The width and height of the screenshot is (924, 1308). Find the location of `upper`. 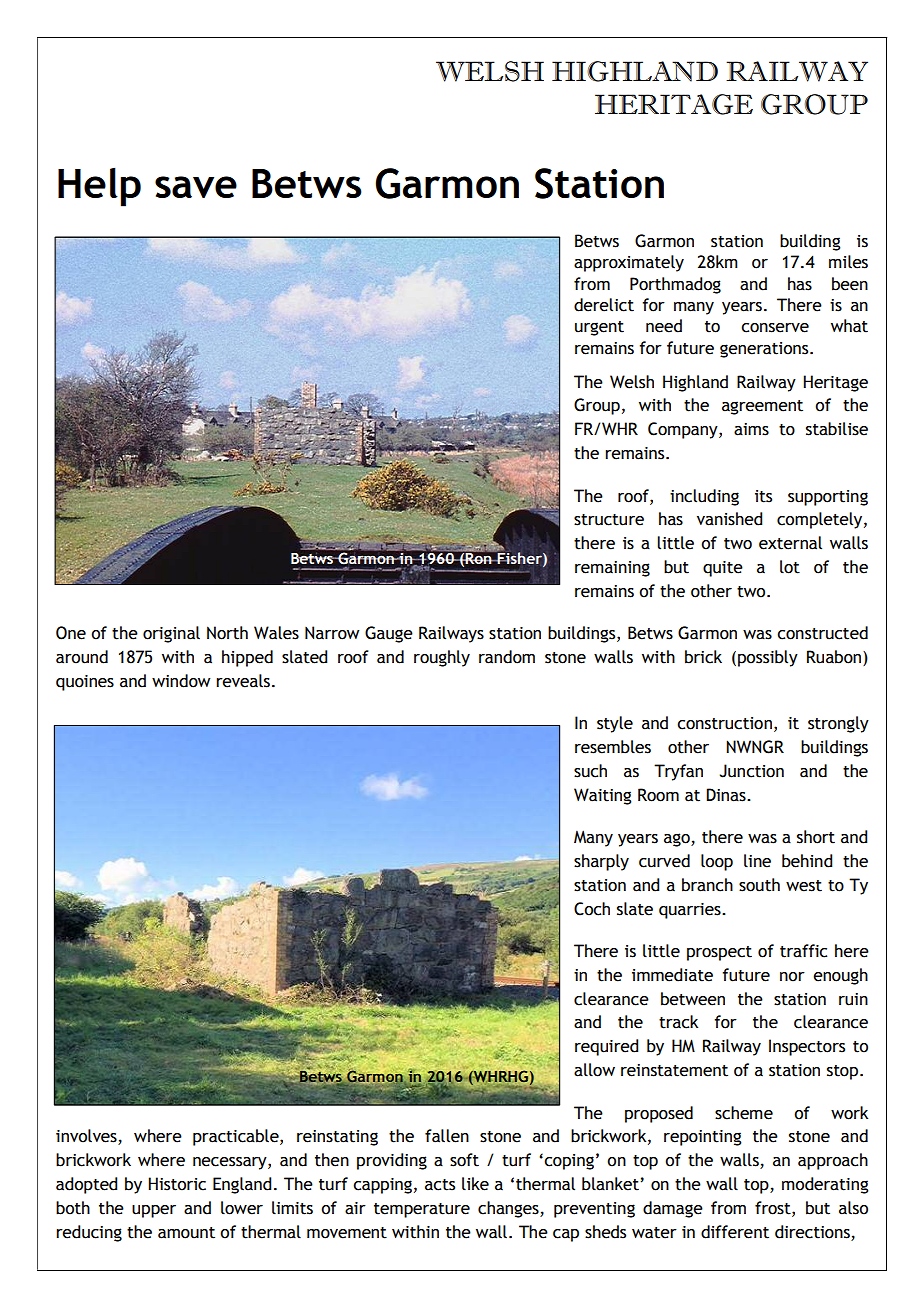

upper is located at coordinates (154, 1211).
